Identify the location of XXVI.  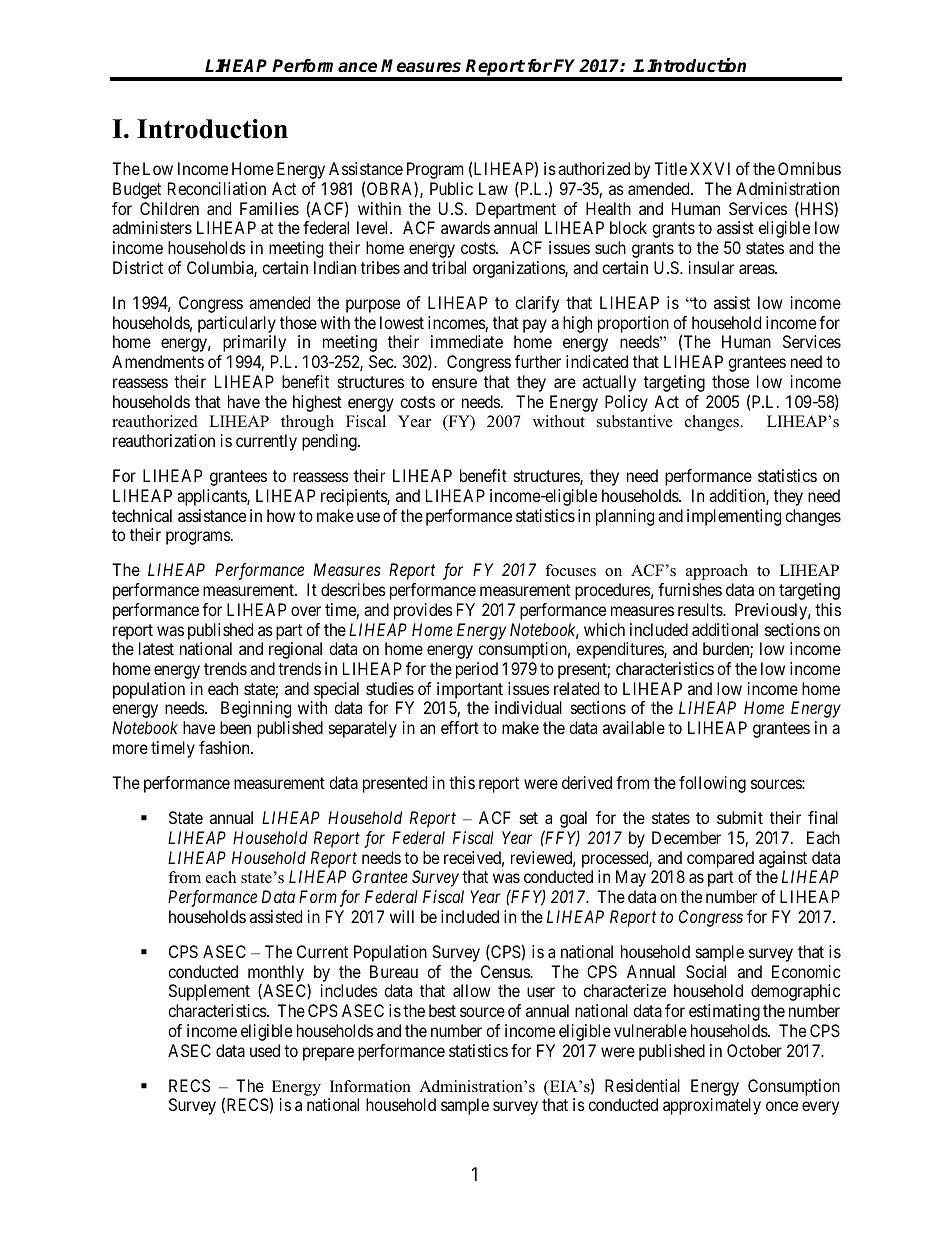
(710, 168).
